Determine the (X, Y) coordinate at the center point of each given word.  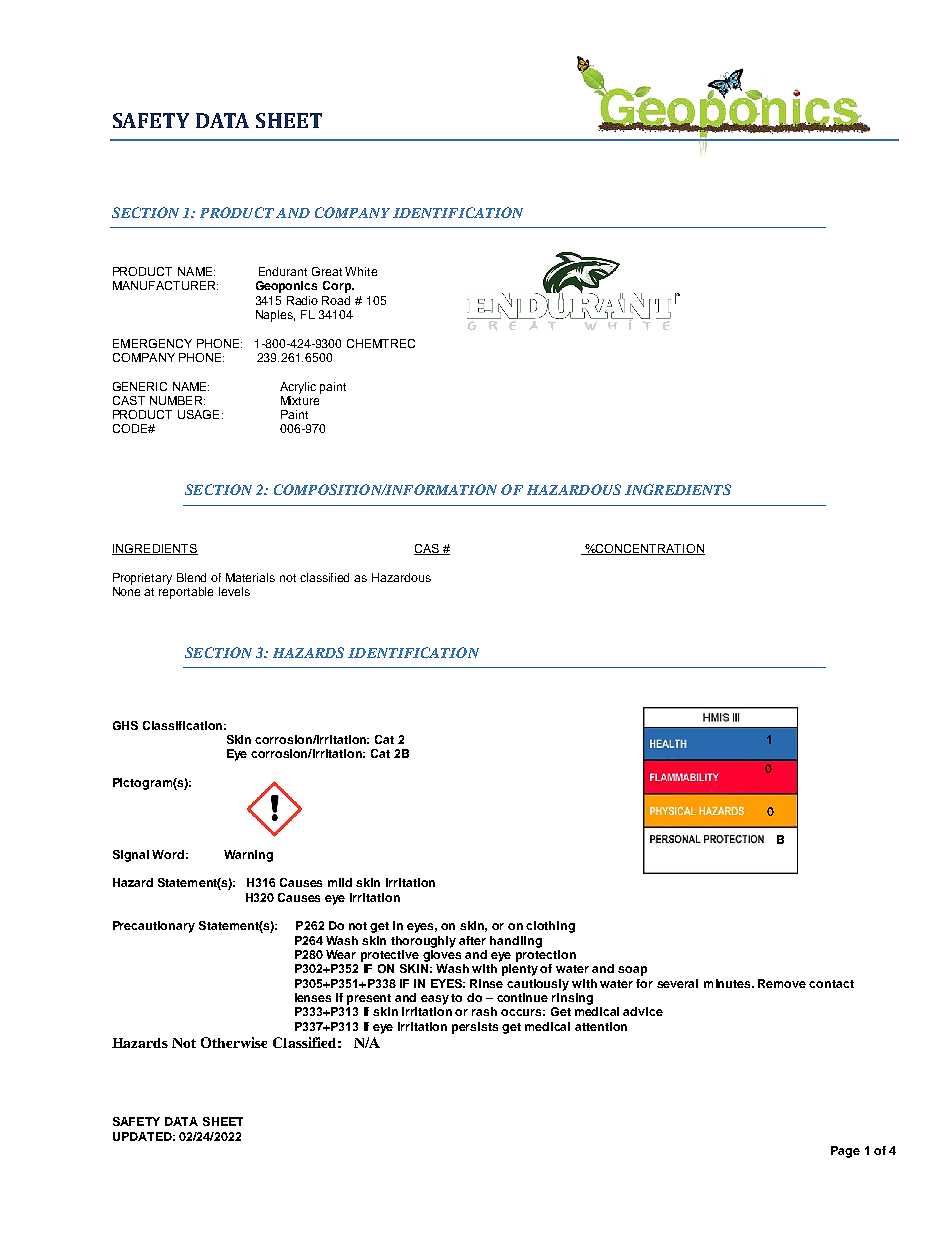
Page (845, 1152)
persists (475, 1028)
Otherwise (234, 1042)
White (361, 271)
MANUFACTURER (165, 285)
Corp (338, 287)
